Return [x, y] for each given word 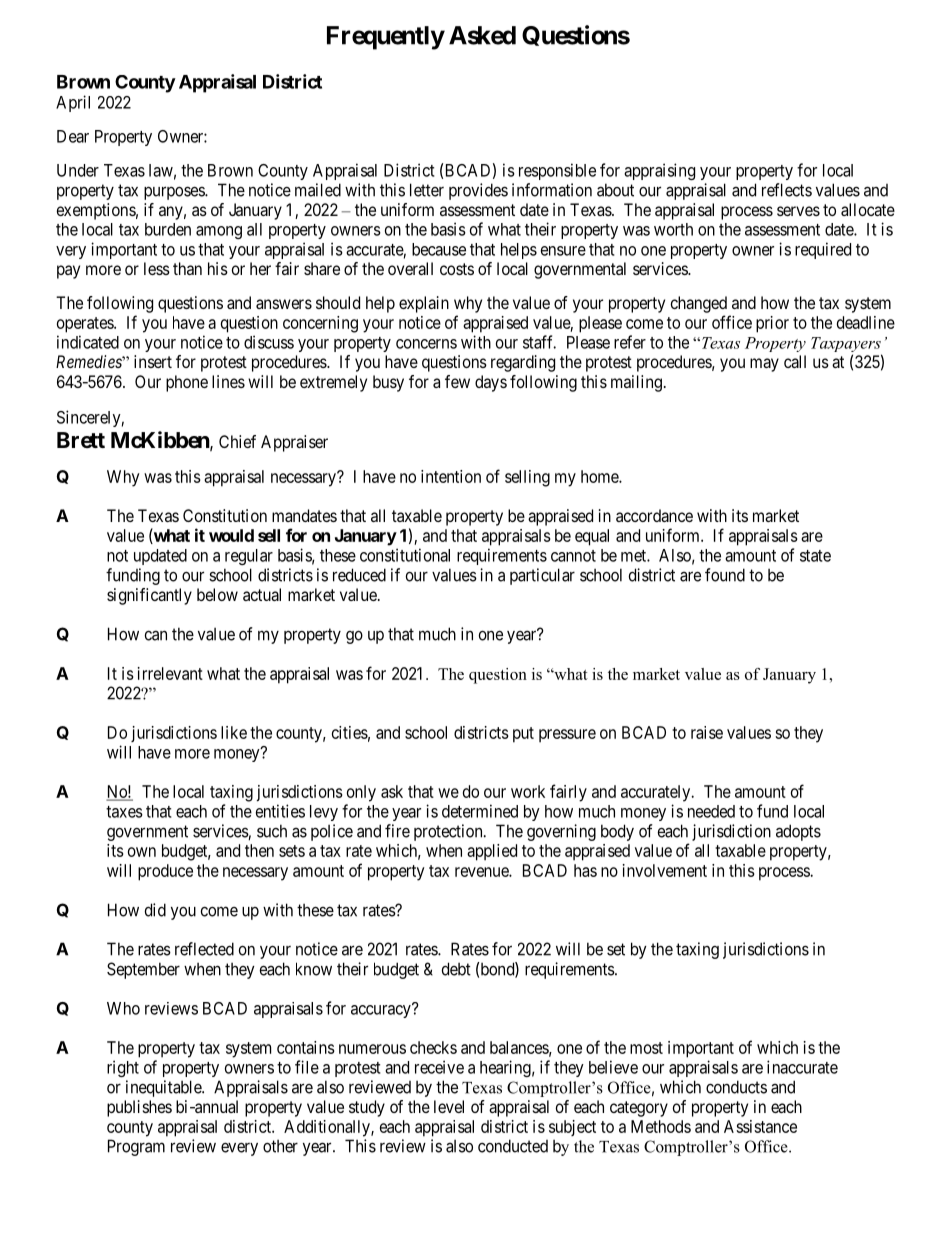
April [73, 103]
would [231, 535]
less [157, 268]
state [815, 556]
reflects [787, 190]
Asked [482, 35]
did [155, 910]
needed [711, 811]
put [523, 735]
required [823, 250]
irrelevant [170, 673]
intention [451, 476]
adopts [798, 832]
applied [492, 852]
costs [457, 269]
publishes [139, 1108]
